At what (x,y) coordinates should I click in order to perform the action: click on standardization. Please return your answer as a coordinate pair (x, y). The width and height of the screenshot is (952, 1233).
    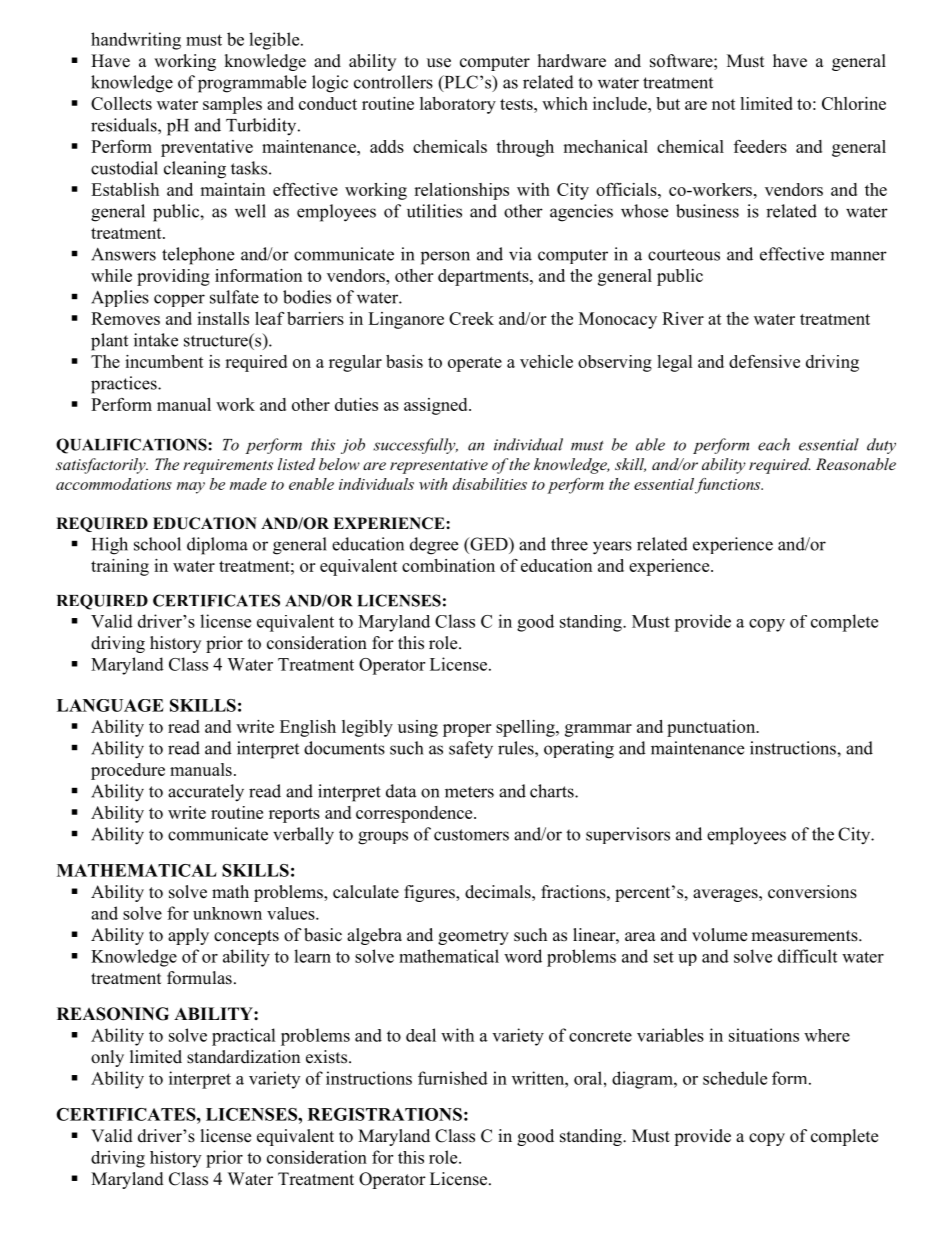
    Looking at the image, I should click on (243, 1057).
